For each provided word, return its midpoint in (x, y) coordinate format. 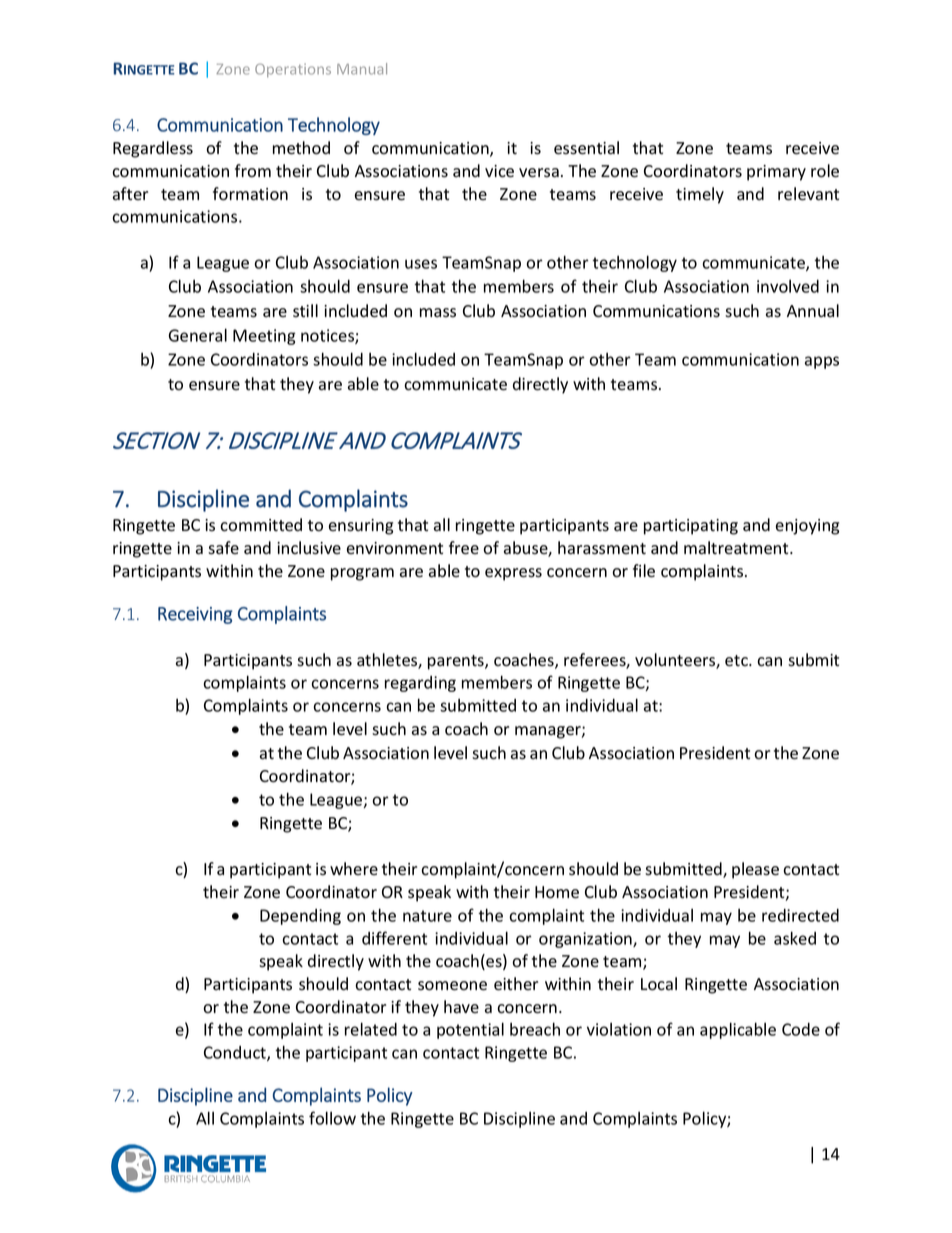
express (513, 574)
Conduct (236, 1053)
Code (801, 1029)
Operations (293, 70)
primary (776, 173)
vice (499, 171)
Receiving (195, 615)
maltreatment (737, 548)
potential (470, 1030)
